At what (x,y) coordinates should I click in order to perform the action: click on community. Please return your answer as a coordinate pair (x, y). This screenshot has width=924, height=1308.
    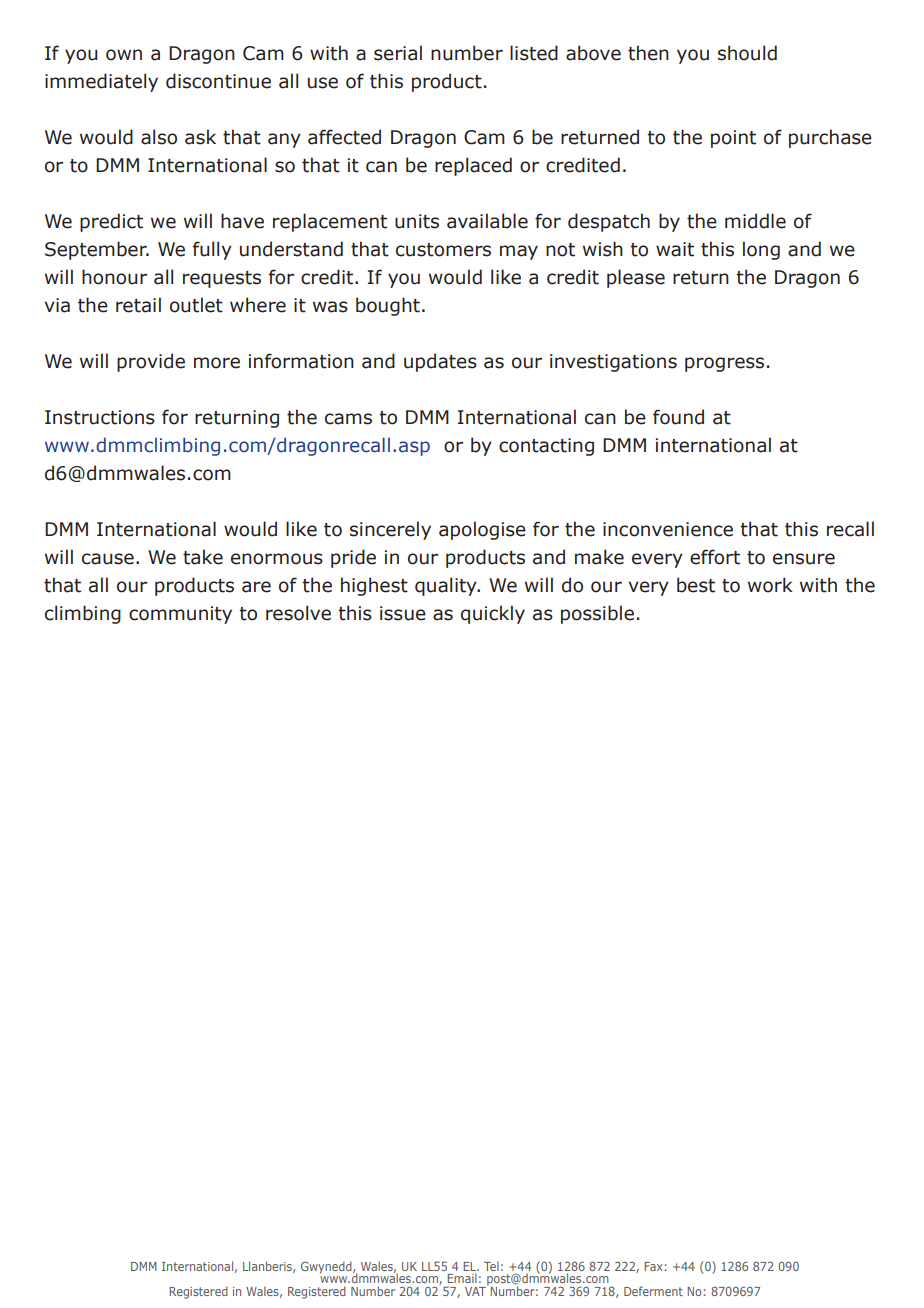
    Looking at the image, I should click on (180, 615).
